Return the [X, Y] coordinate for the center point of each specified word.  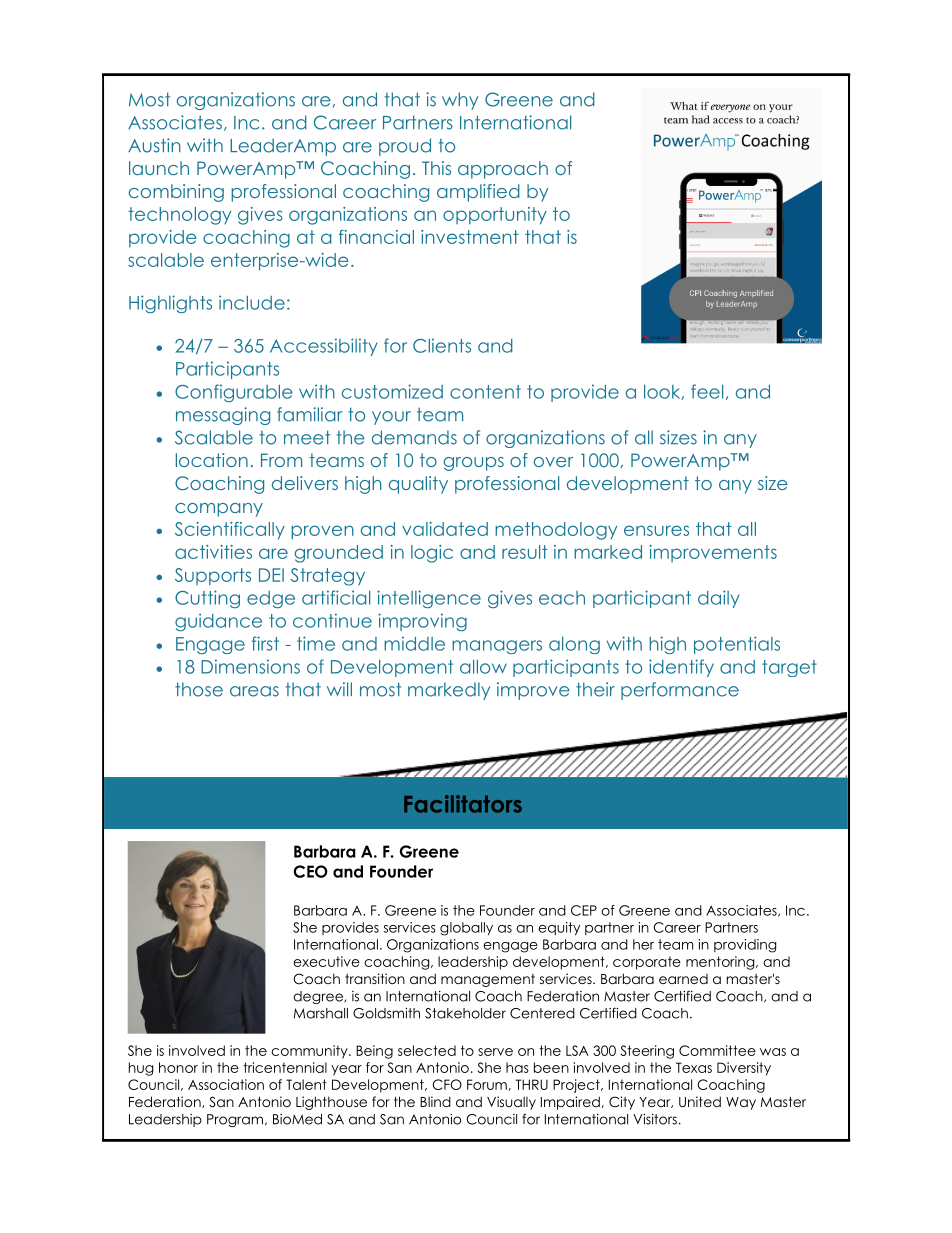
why [460, 101]
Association [226, 1084]
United [700, 1102]
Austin [154, 145]
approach [503, 170]
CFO [447, 1084]
